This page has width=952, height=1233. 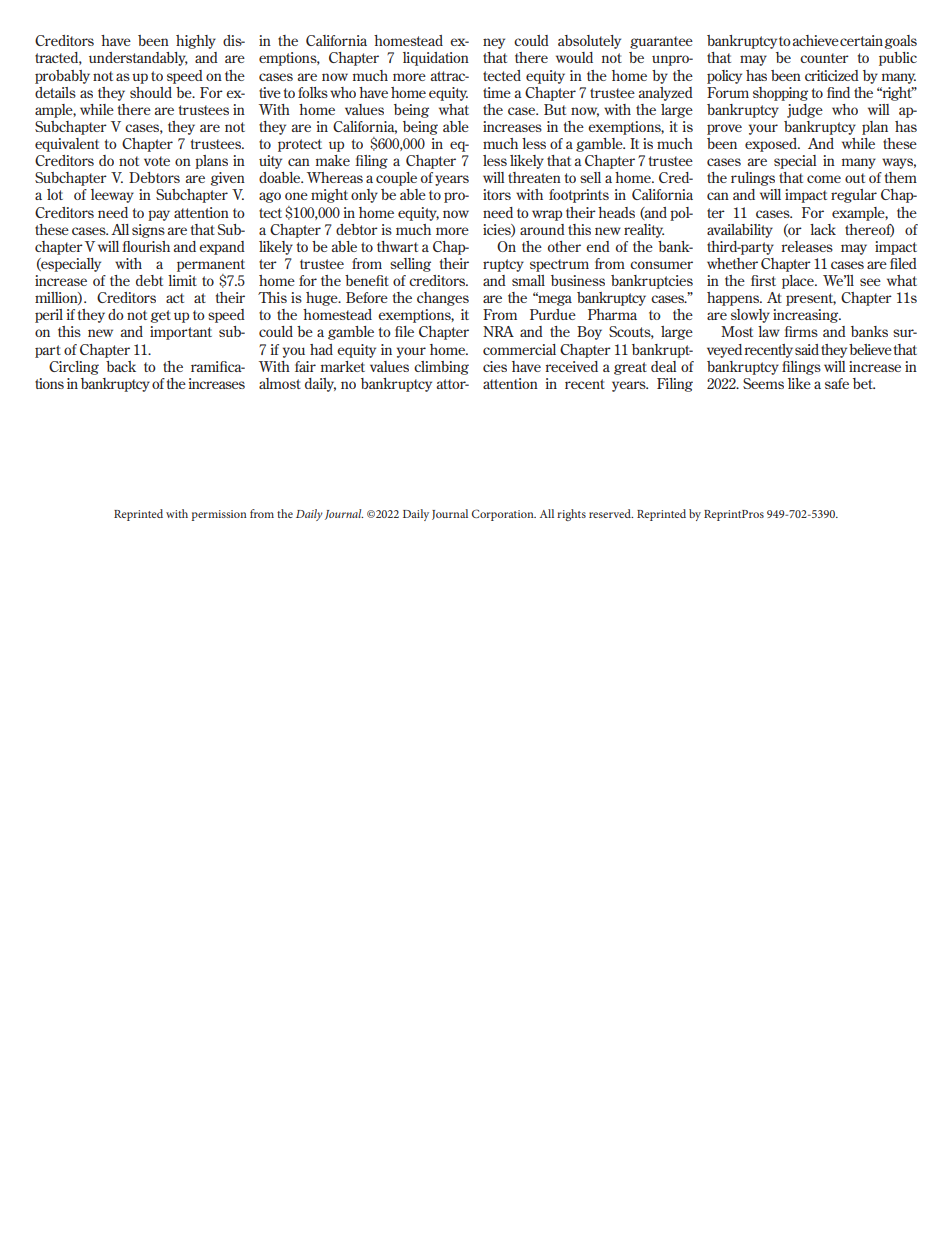 I want to click on permission, so click(x=219, y=515).
